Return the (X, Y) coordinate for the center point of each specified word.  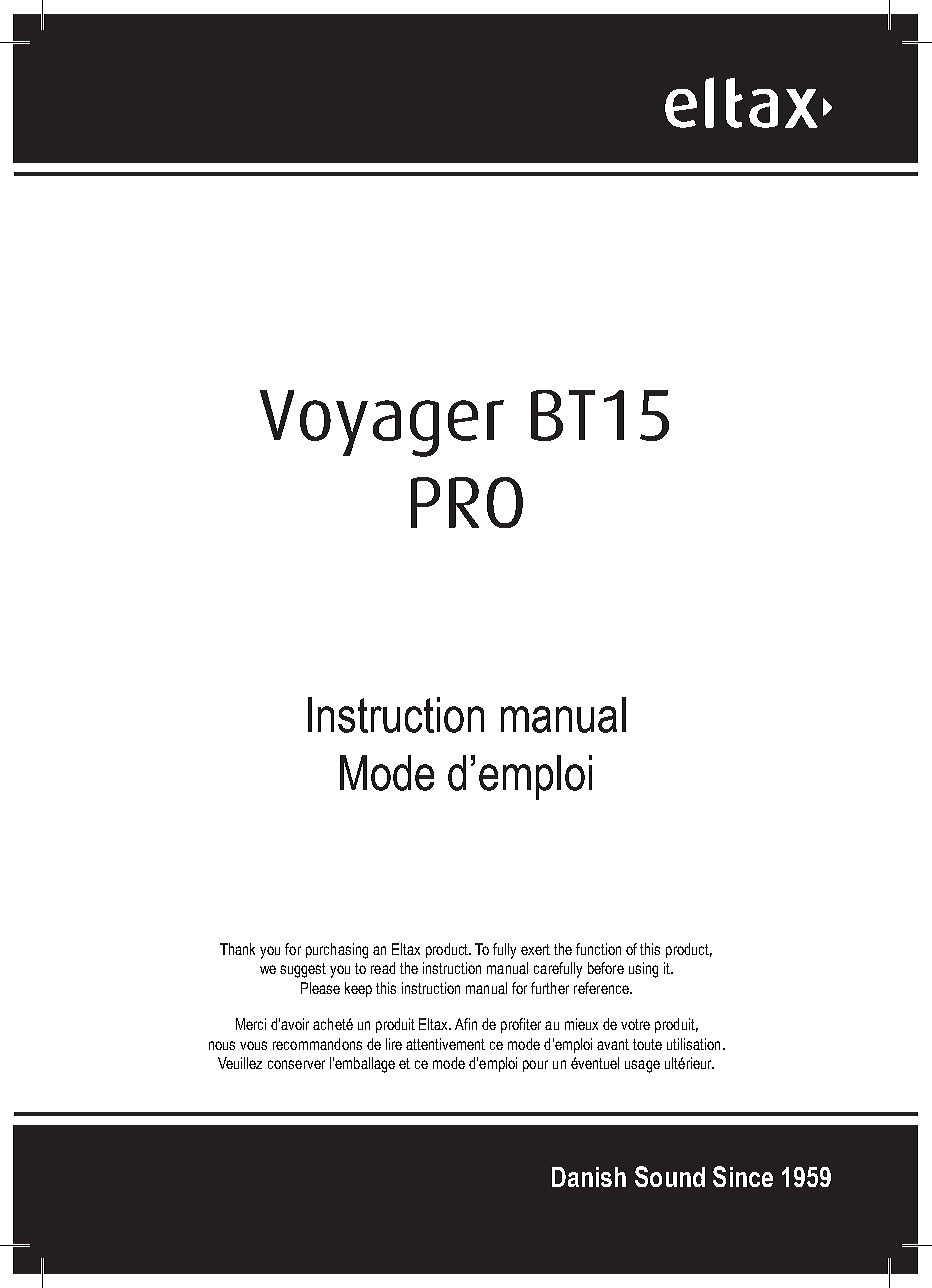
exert (535, 949)
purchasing (337, 951)
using (643, 970)
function (598, 949)
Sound (670, 1176)
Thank (237, 949)
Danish (589, 1177)
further (550, 988)
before (606, 968)
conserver (296, 1064)
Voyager (382, 423)
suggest (303, 970)
